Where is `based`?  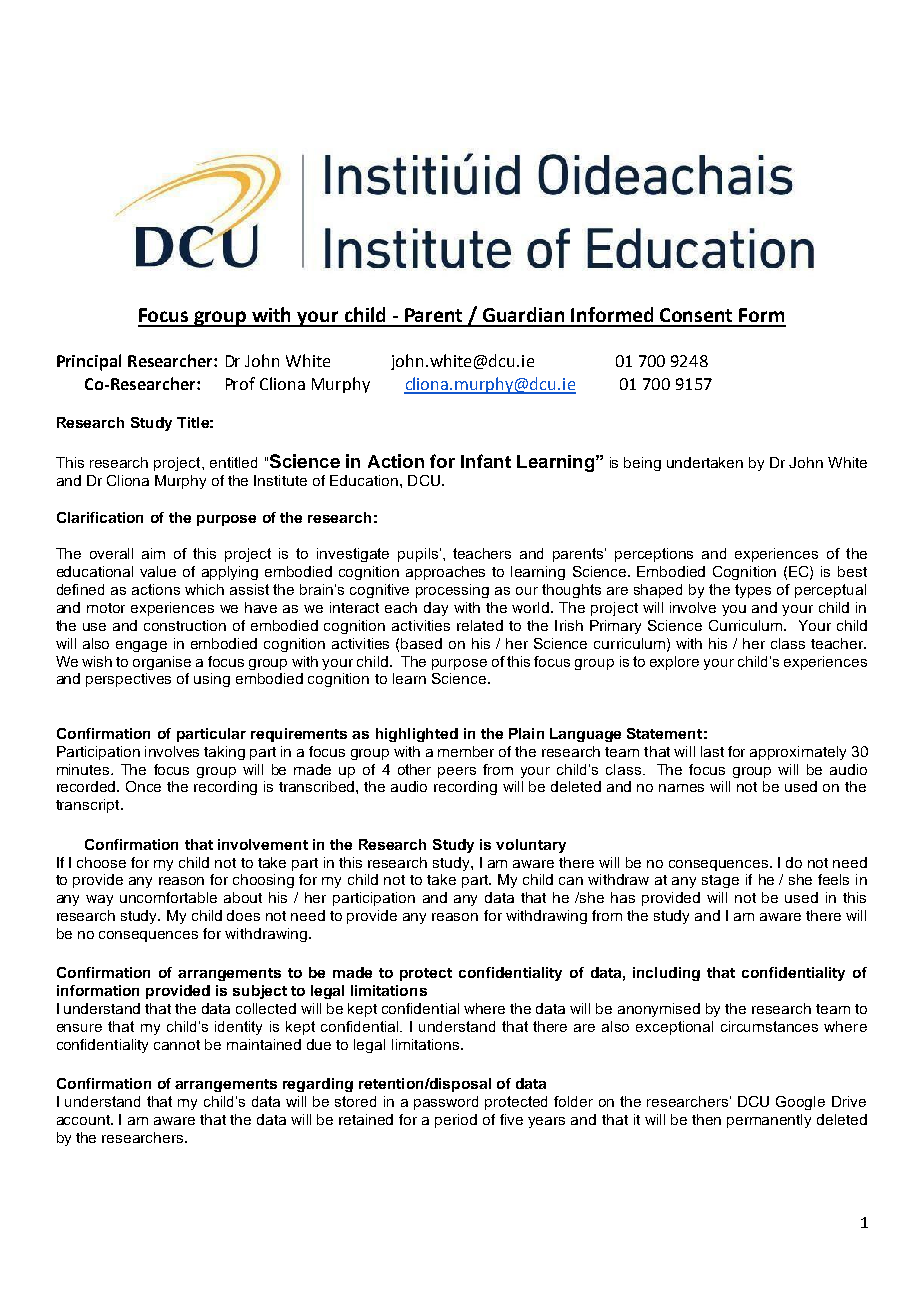 based is located at coordinates (421, 643).
